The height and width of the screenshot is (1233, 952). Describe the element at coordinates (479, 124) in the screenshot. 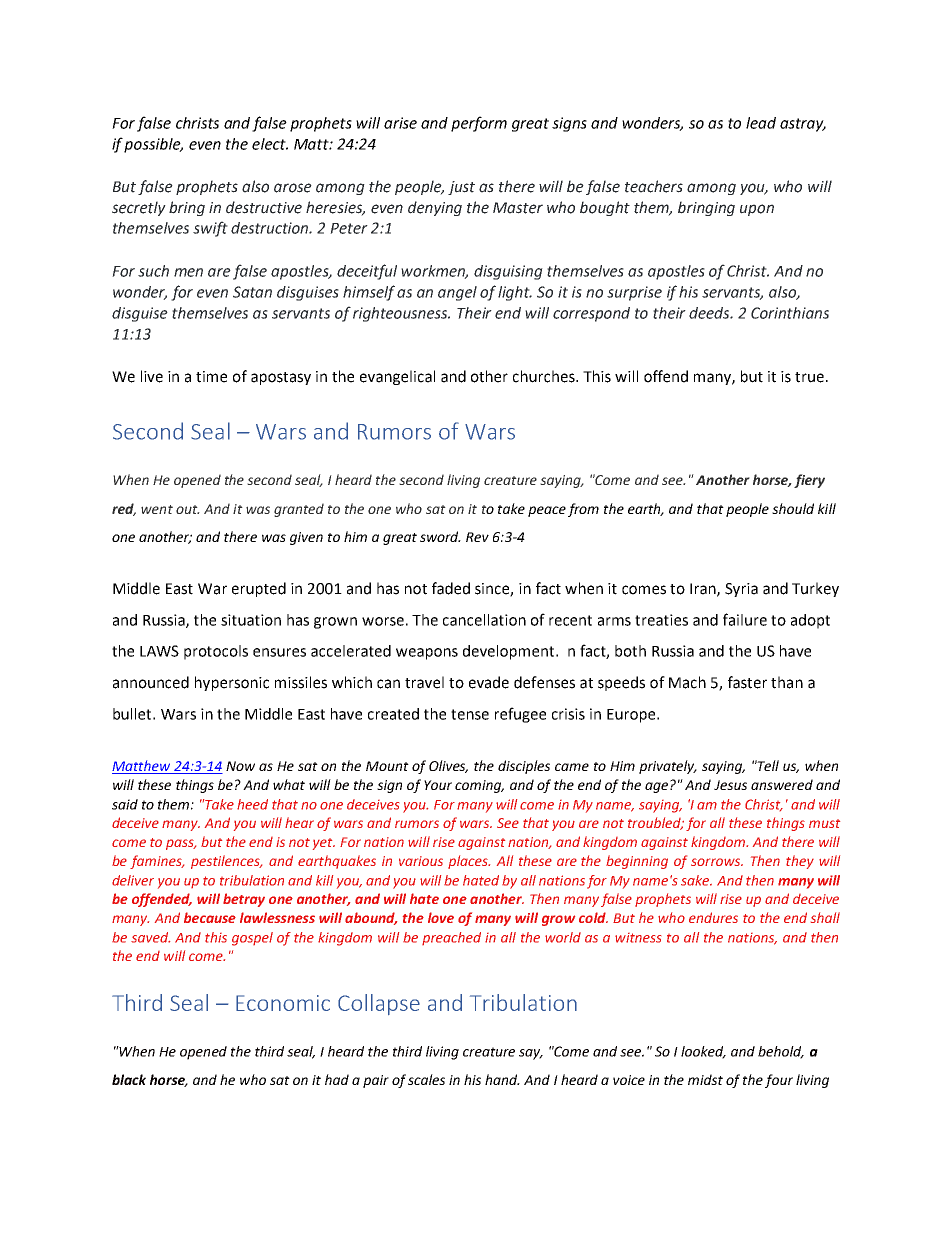

I see `perform` at that location.
